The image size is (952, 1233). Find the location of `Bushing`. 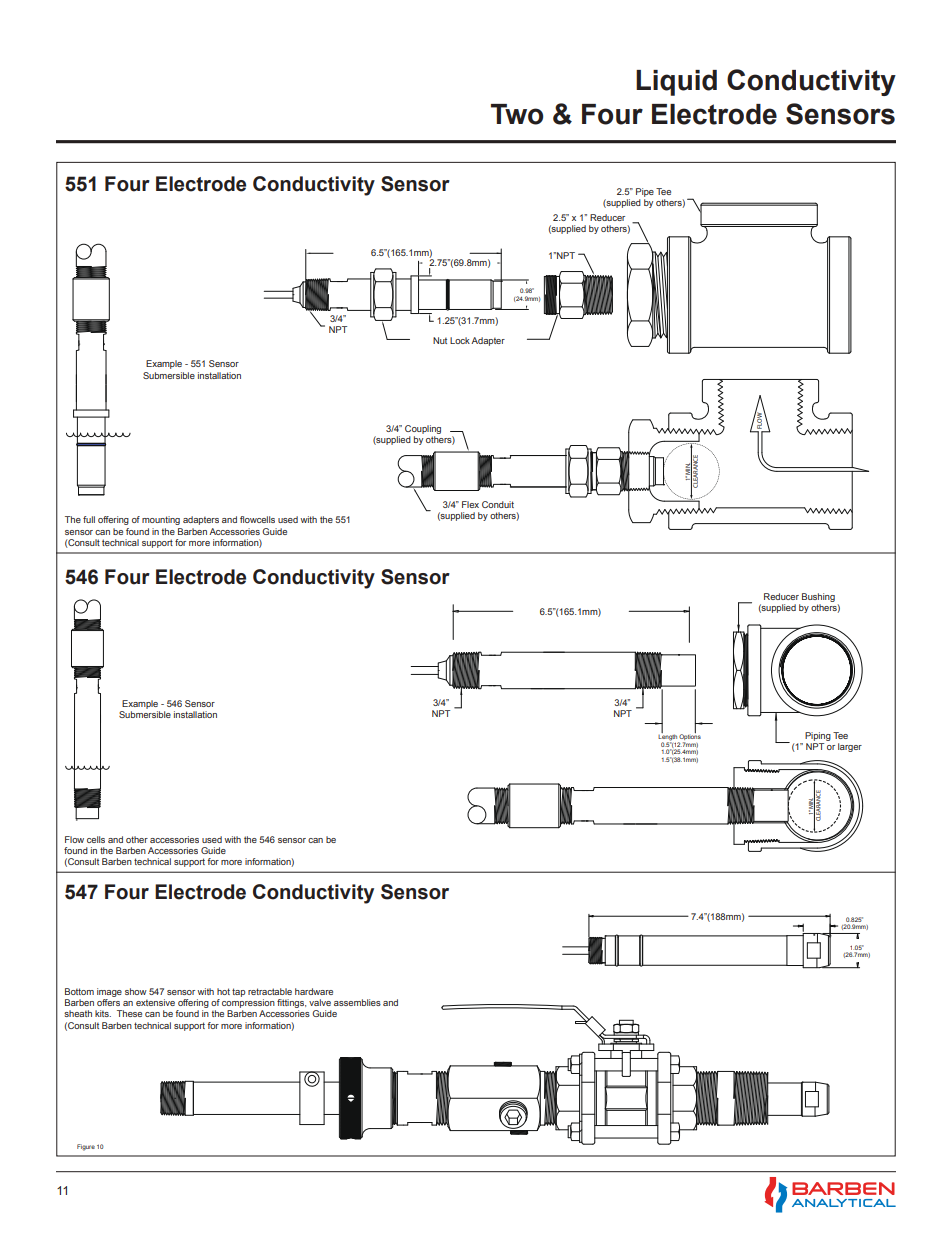

Bushing is located at coordinates (818, 597).
